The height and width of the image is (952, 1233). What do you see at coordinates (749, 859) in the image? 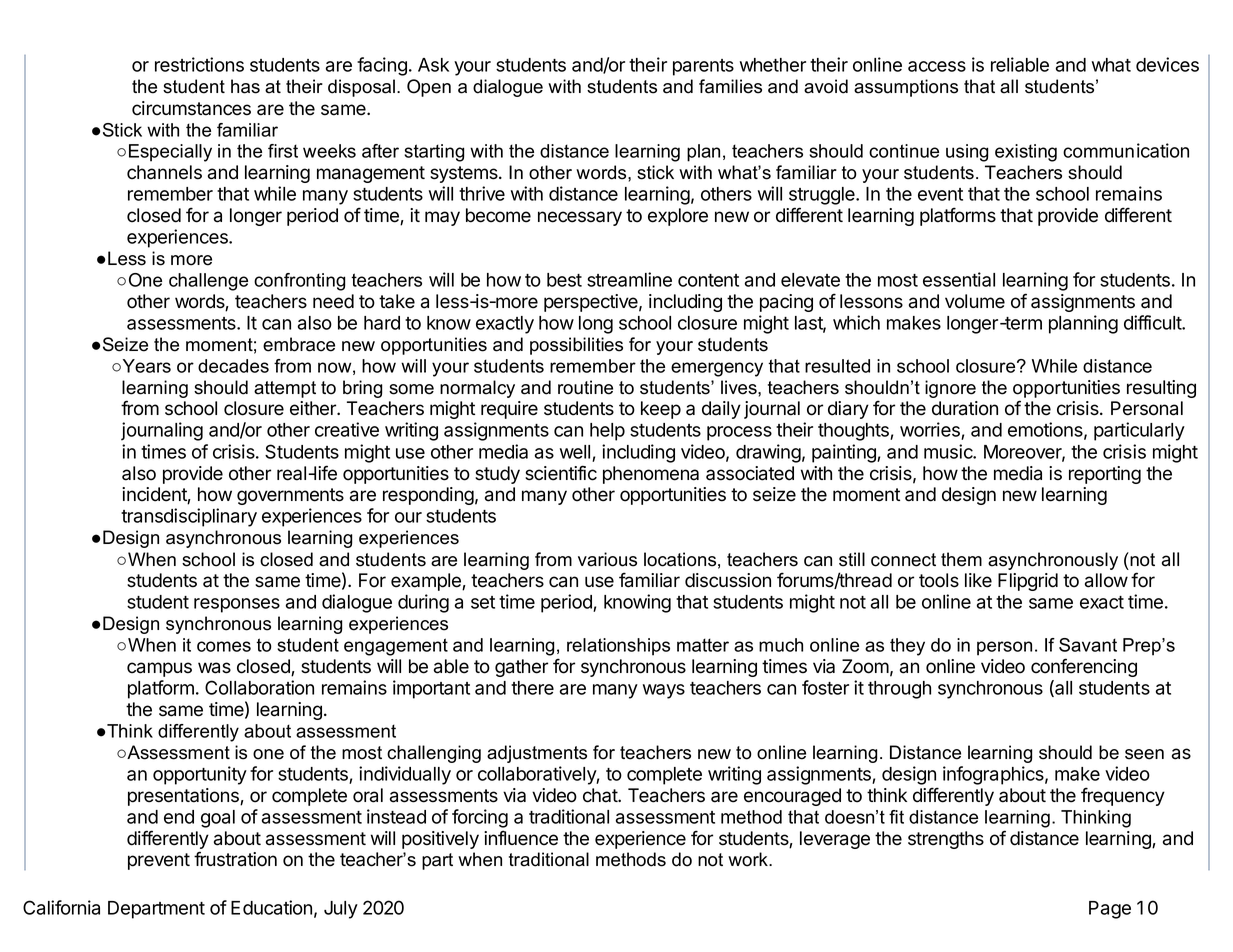
I see `work` at bounding box center [749, 859].
